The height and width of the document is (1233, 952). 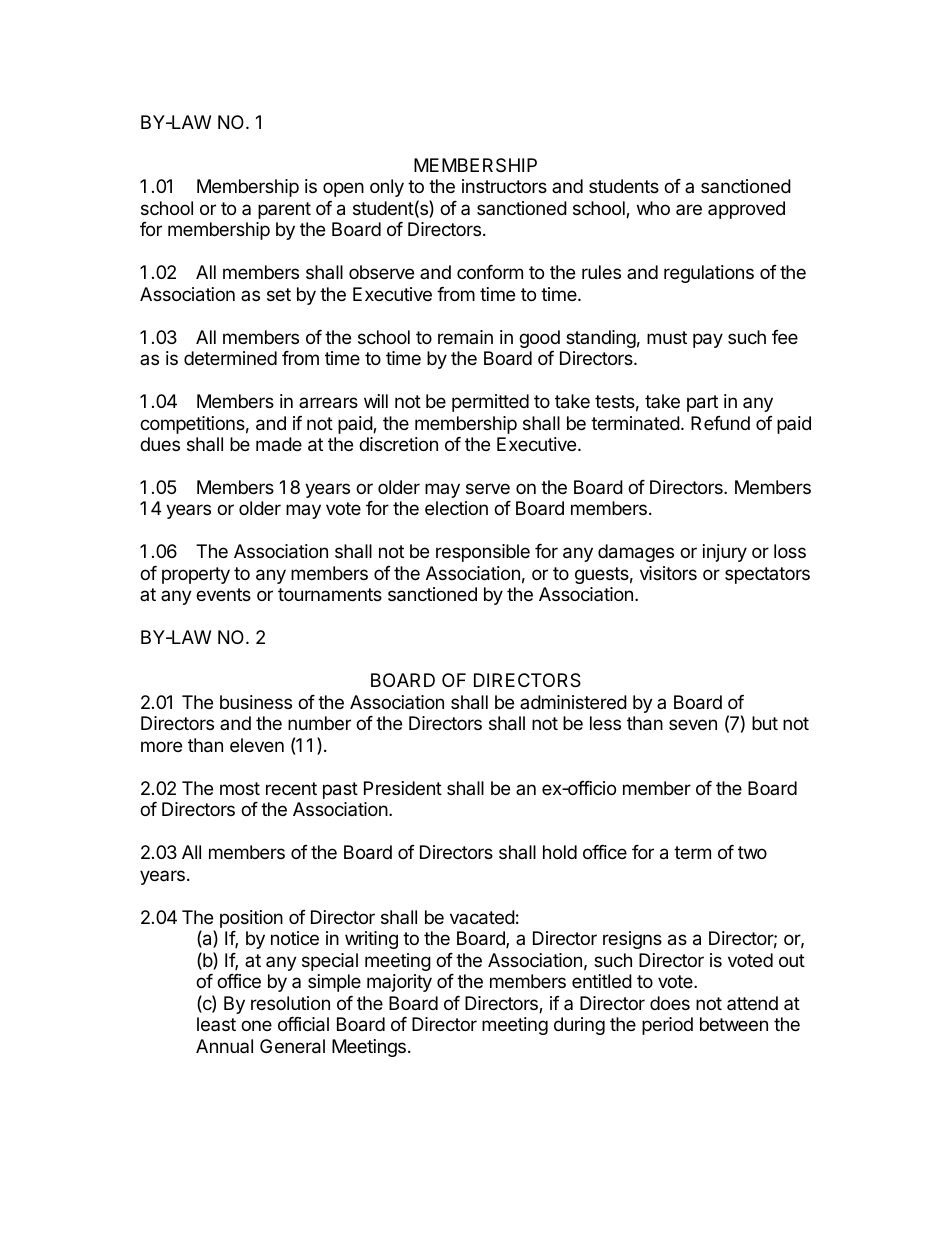 What do you see at coordinates (284, 210) in the document?
I see `parent` at bounding box center [284, 210].
